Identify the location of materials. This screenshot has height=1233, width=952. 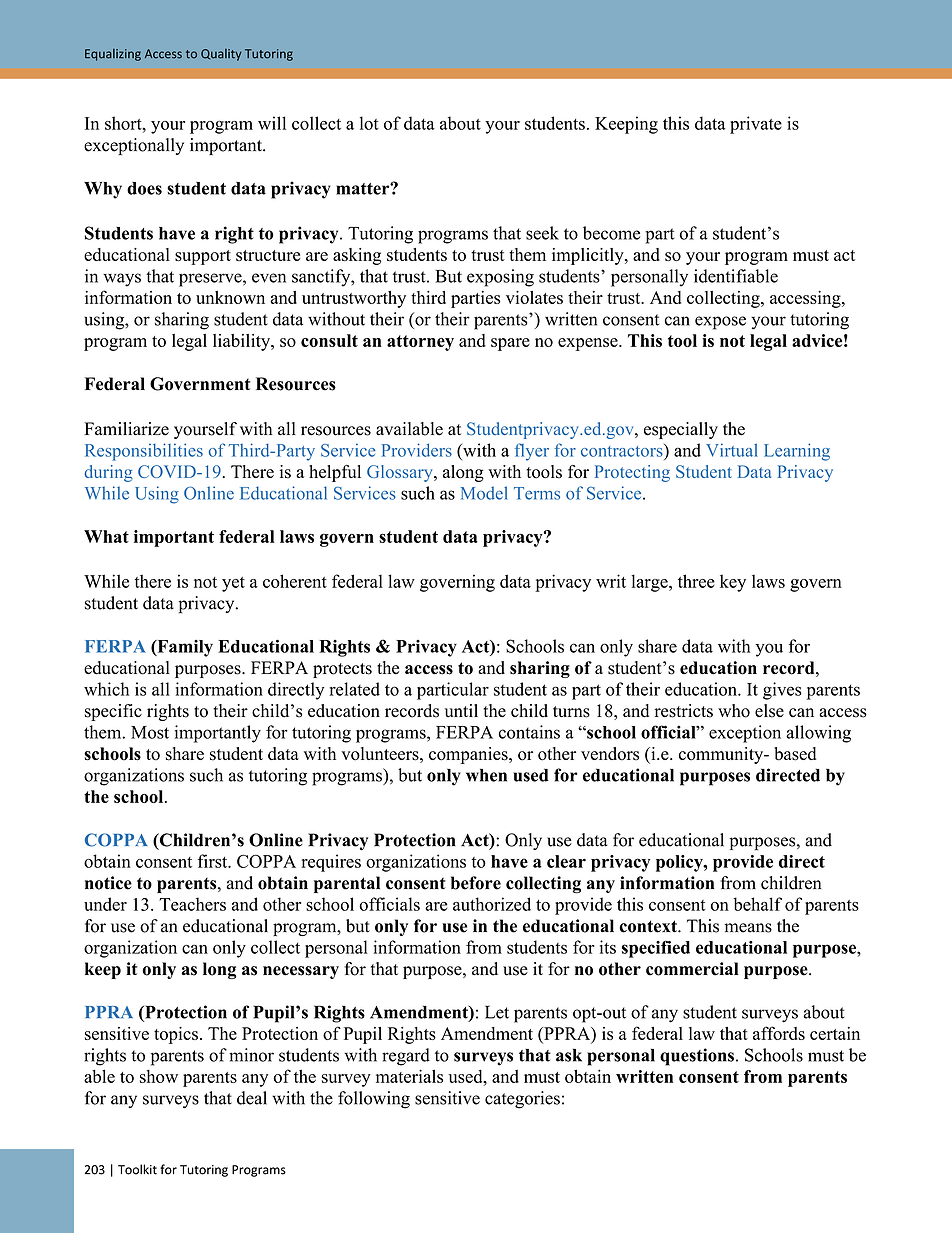
(409, 1076).
